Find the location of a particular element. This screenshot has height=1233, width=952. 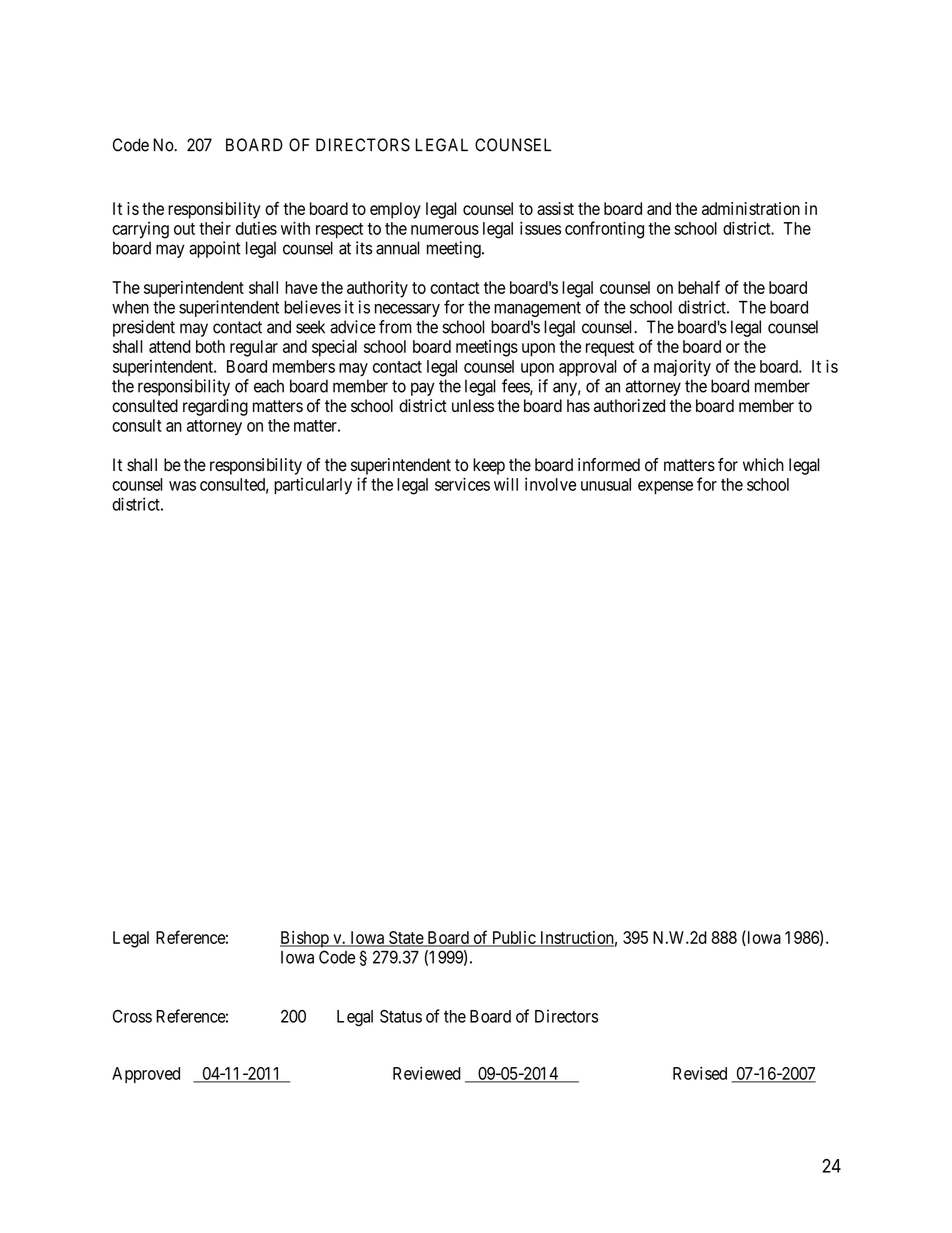

services is located at coordinates (462, 484).
